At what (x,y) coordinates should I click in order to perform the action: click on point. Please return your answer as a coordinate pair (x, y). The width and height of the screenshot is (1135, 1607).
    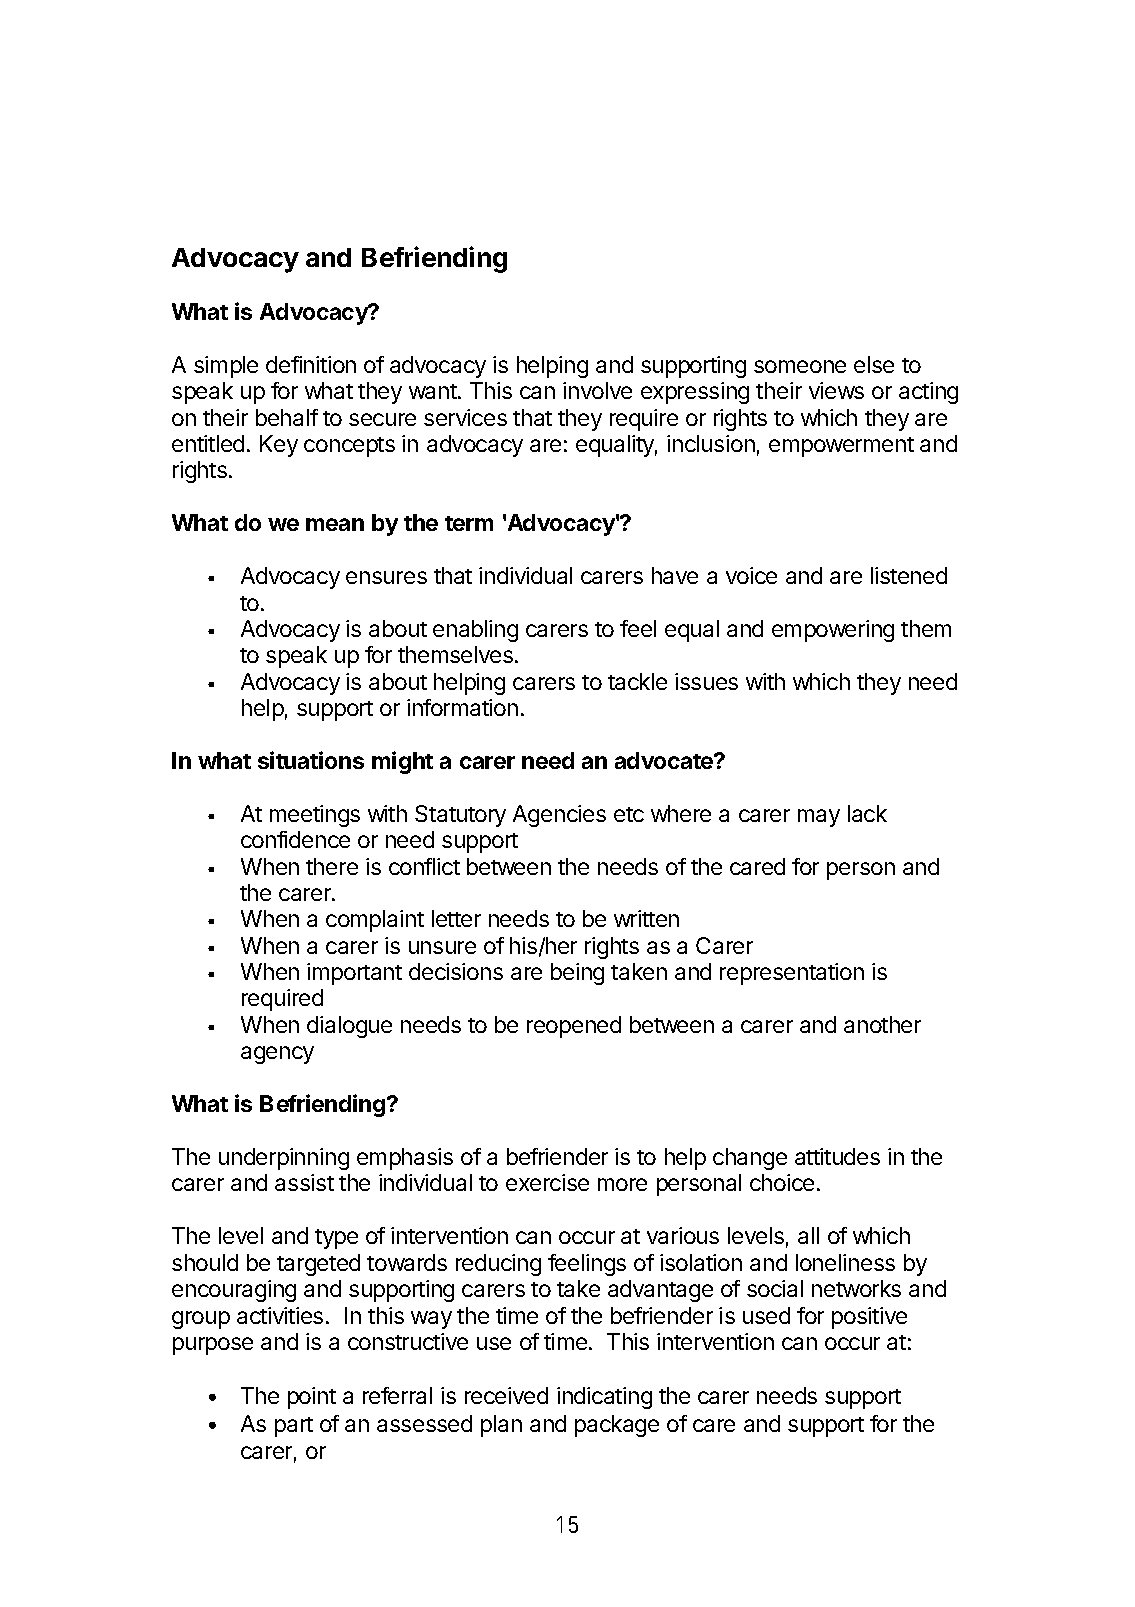
    Looking at the image, I should click on (312, 1398).
